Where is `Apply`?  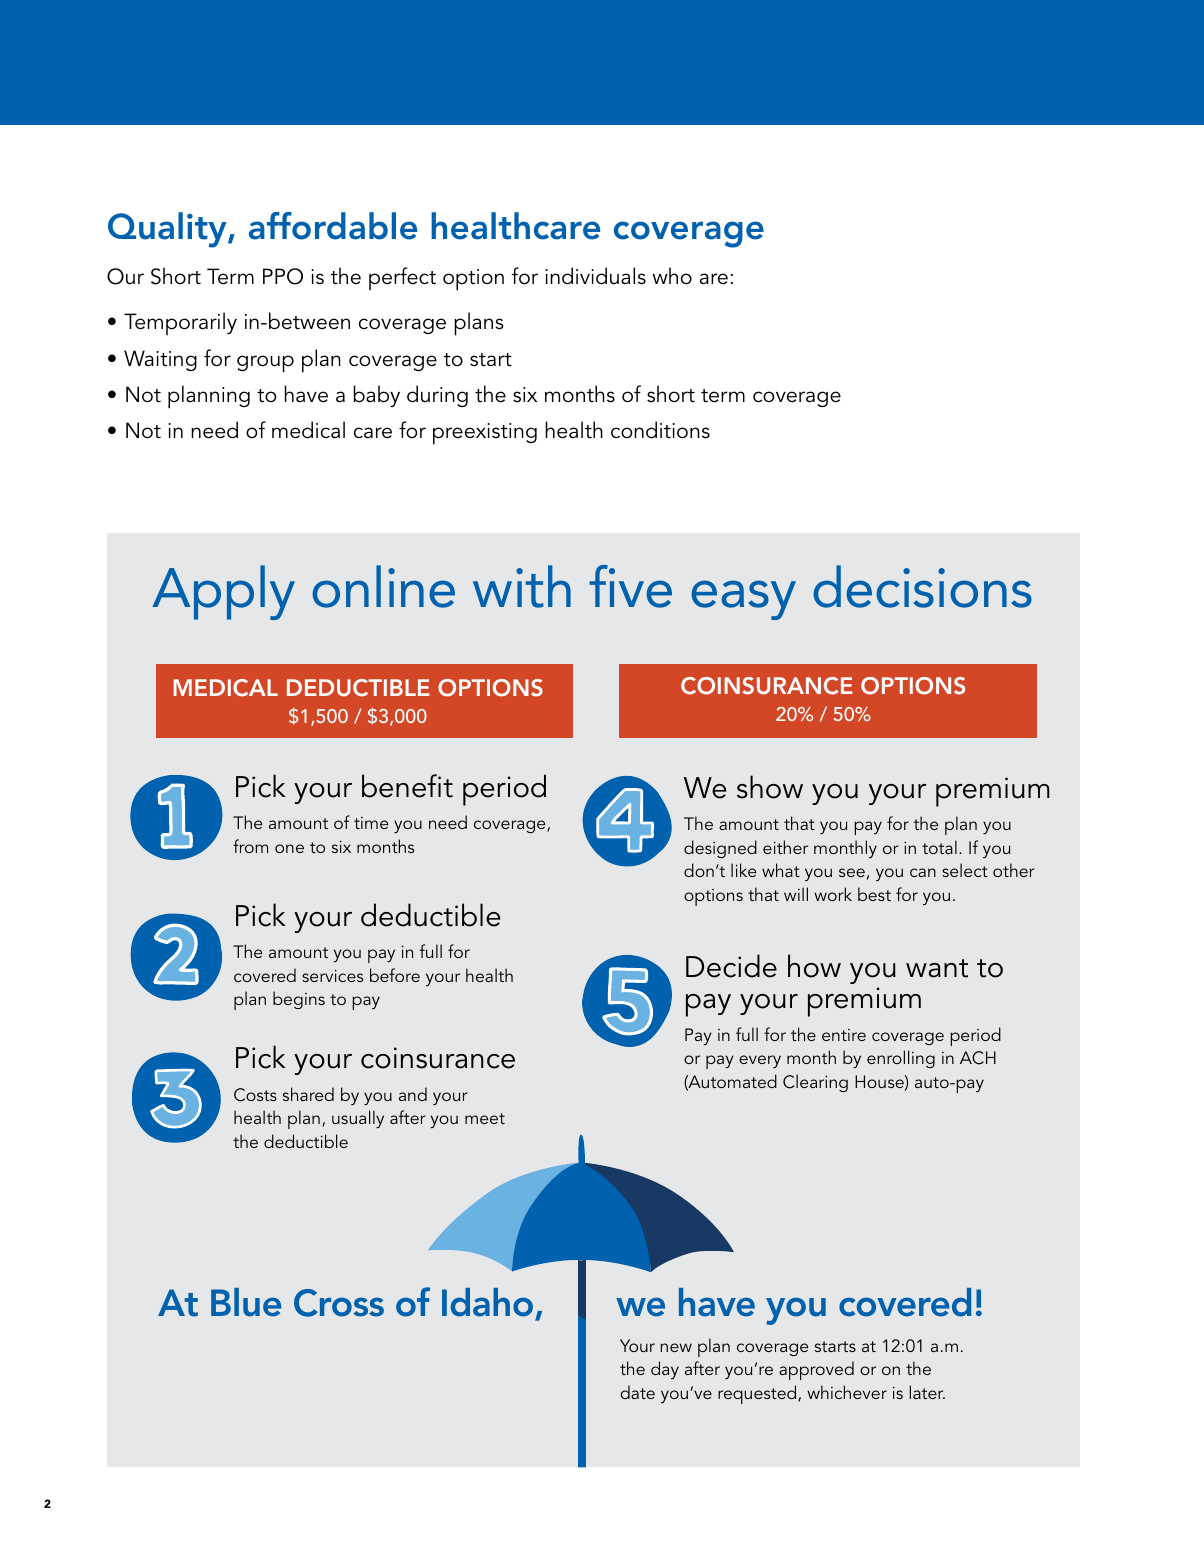
Apply is located at coordinates (223, 592).
